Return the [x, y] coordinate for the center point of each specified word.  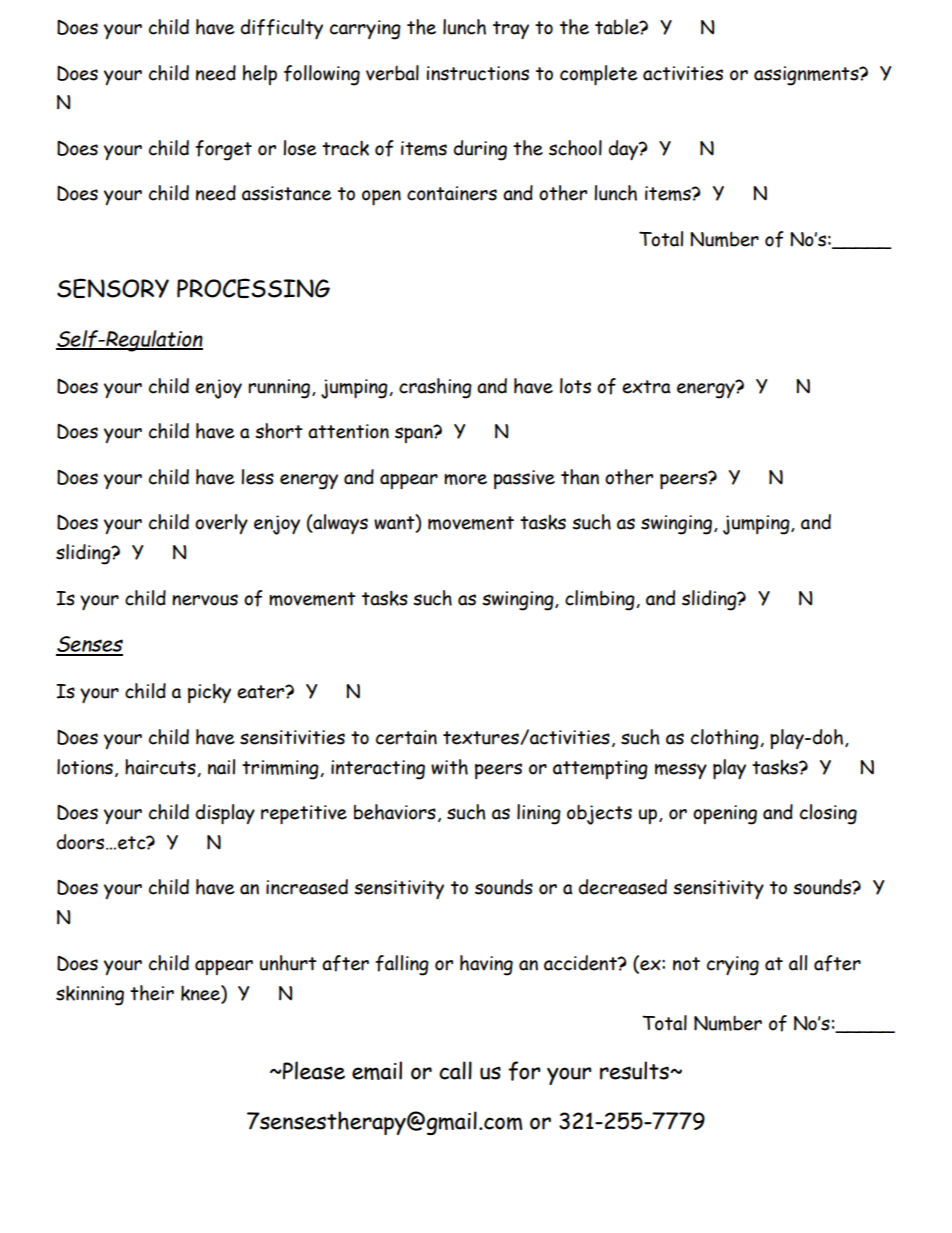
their [152, 993]
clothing [726, 739]
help [260, 75]
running [281, 389]
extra [646, 387]
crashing [435, 388]
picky [209, 693]
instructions [478, 73]
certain [406, 737]
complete [598, 75]
